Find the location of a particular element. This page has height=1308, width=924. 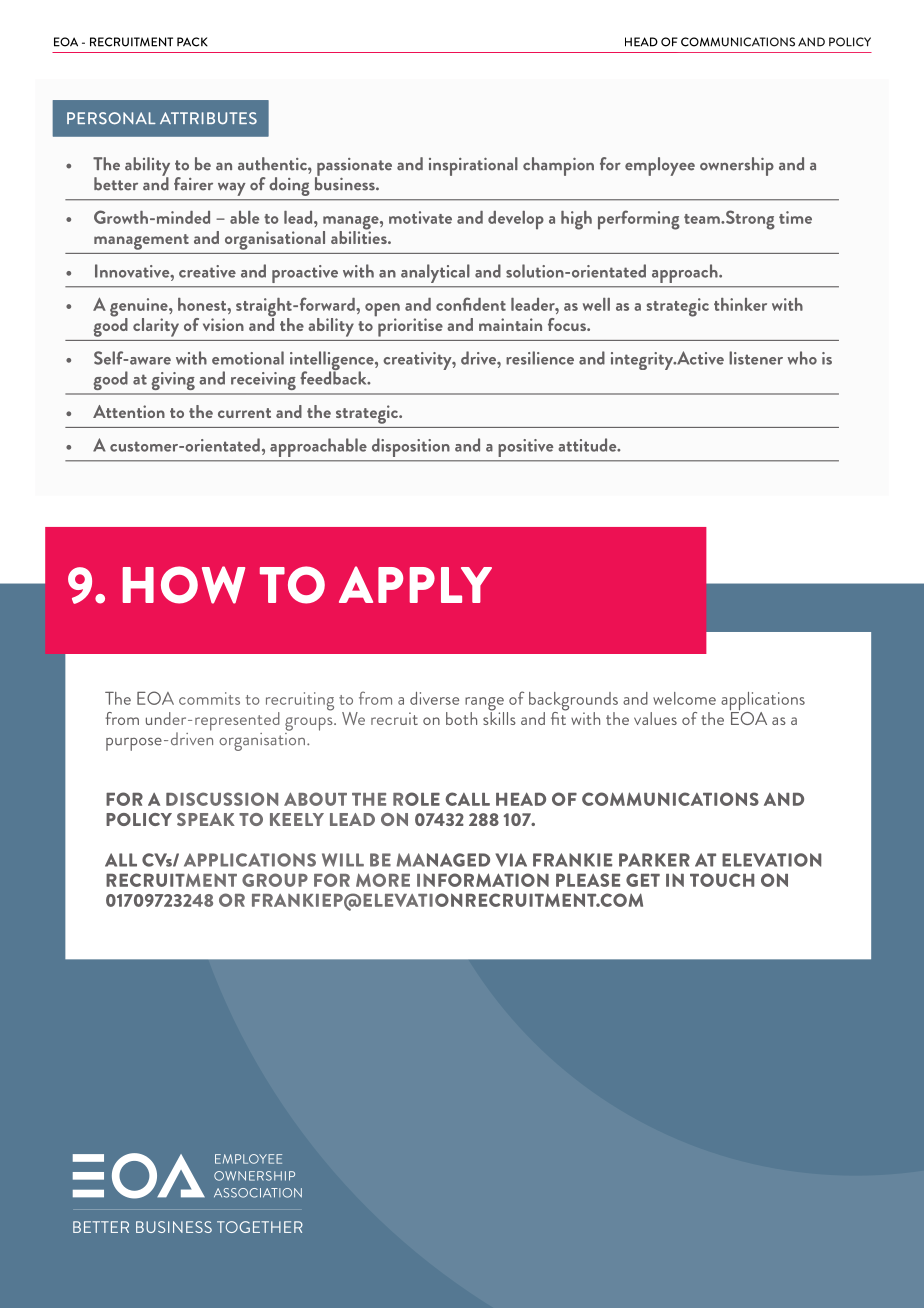

listener is located at coordinates (756, 358).
